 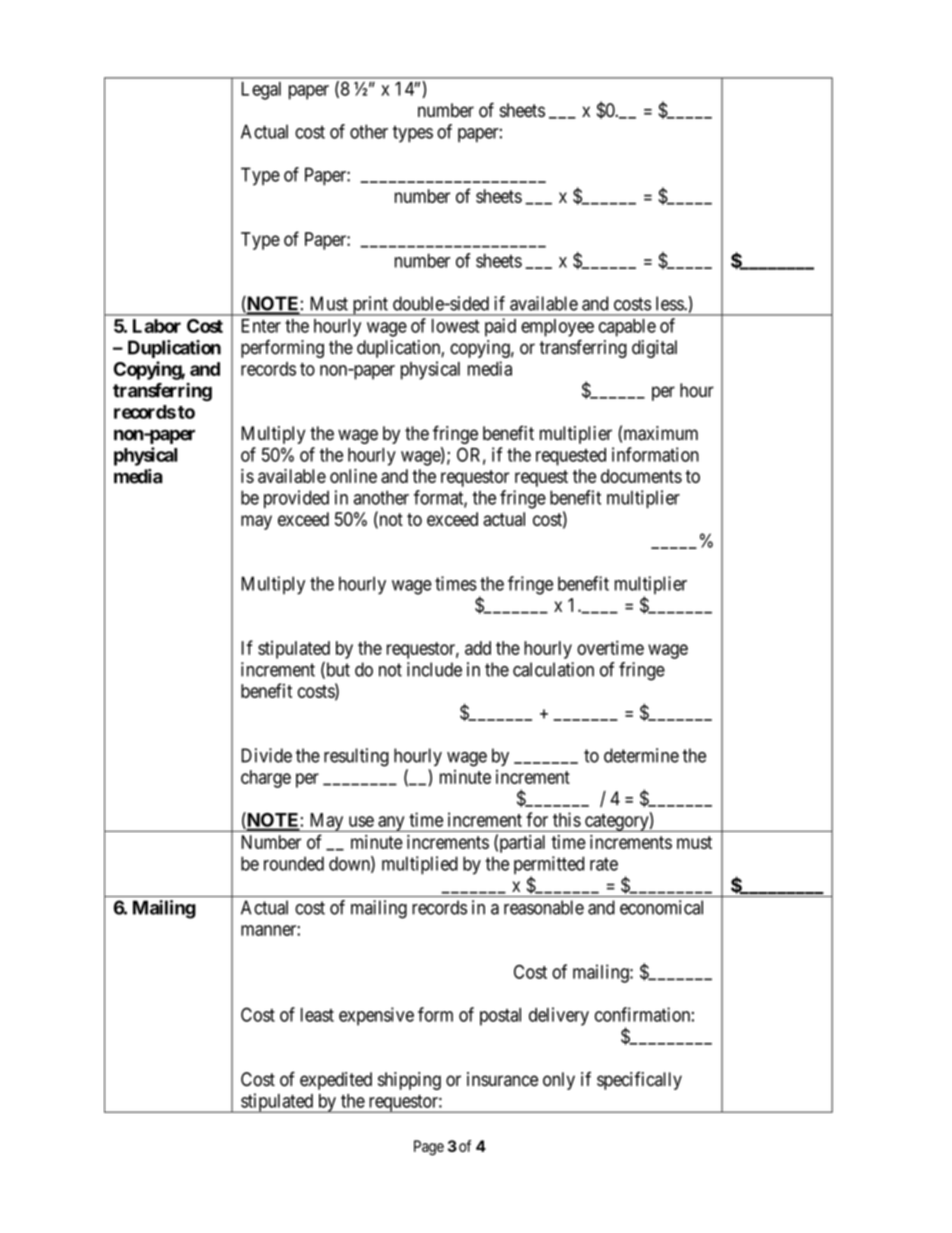 What do you see at coordinates (296, 499) in the screenshot?
I see `provided` at bounding box center [296, 499].
